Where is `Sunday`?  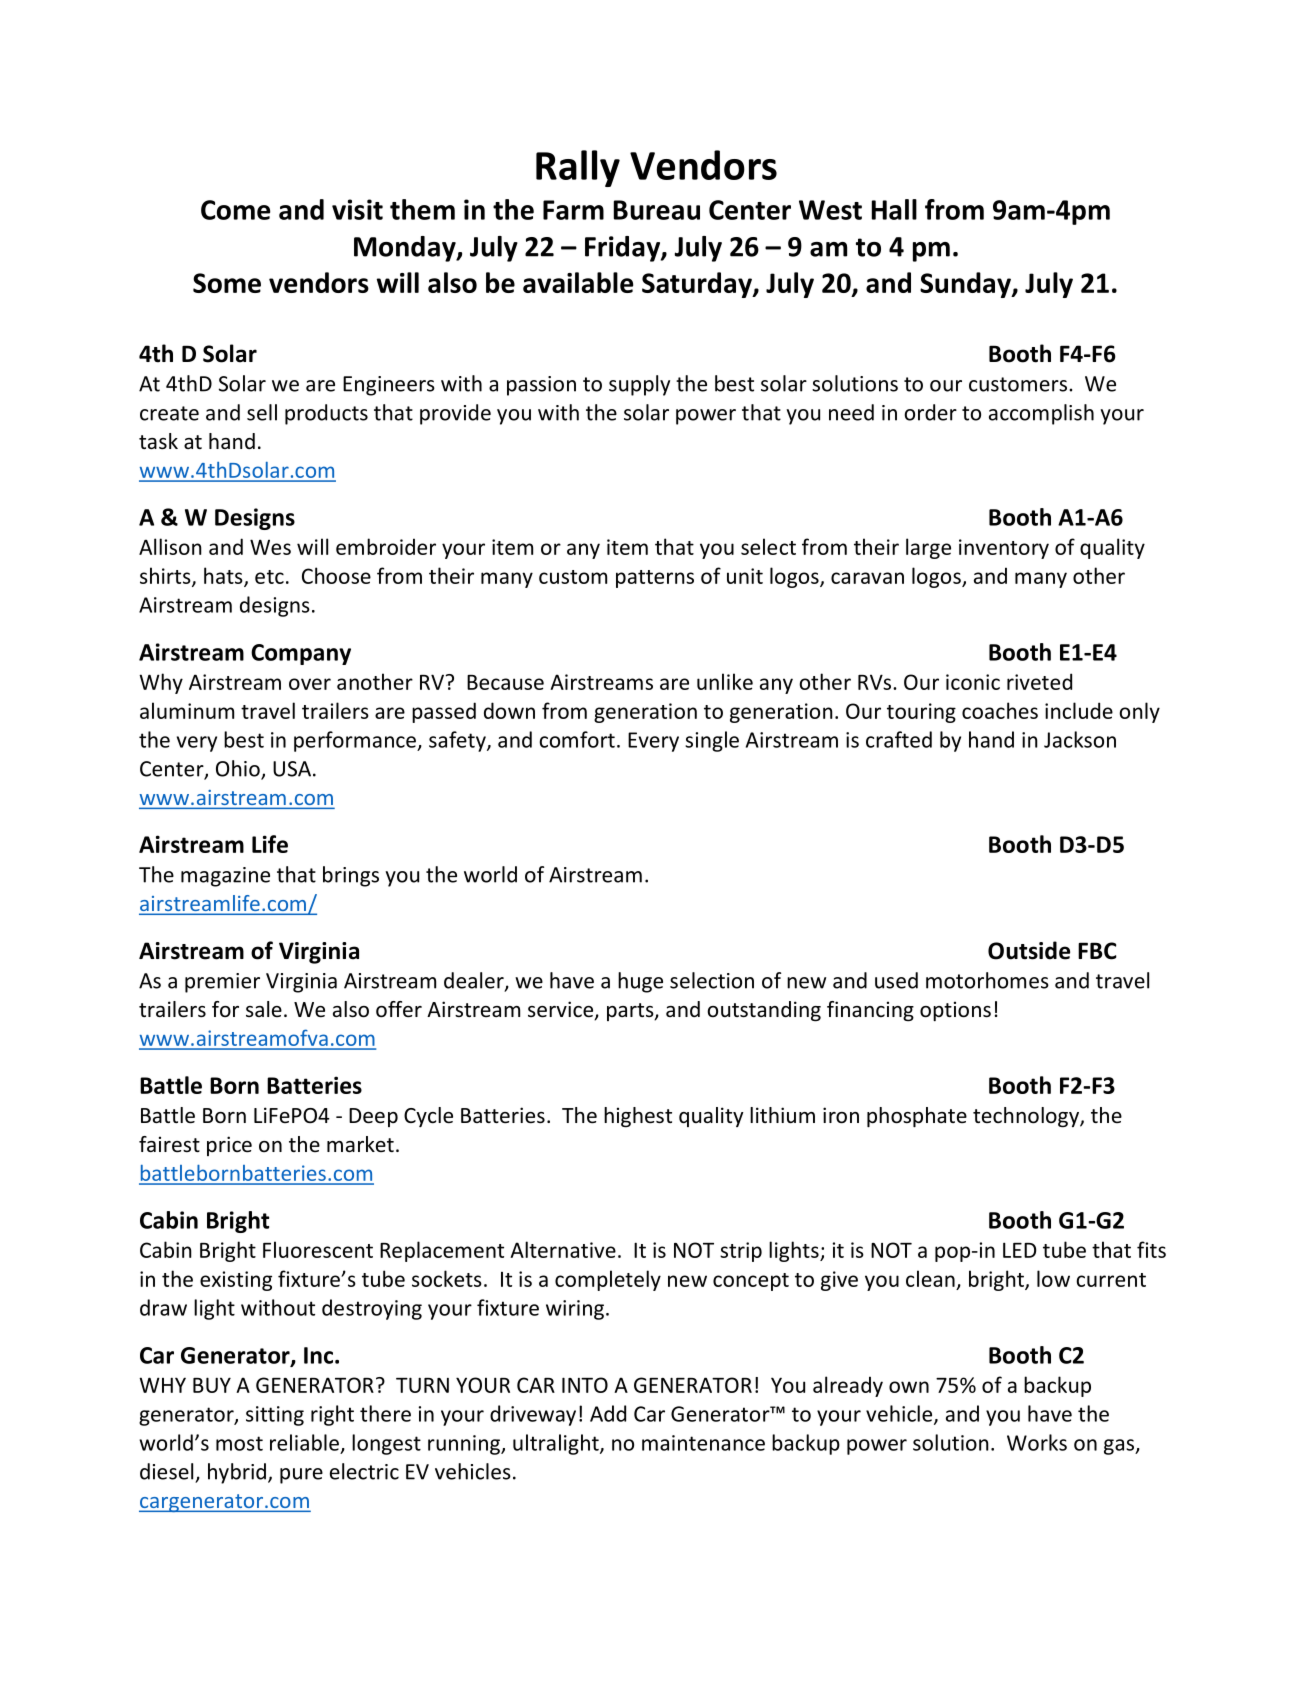
Sunday is located at coordinates (966, 285).
